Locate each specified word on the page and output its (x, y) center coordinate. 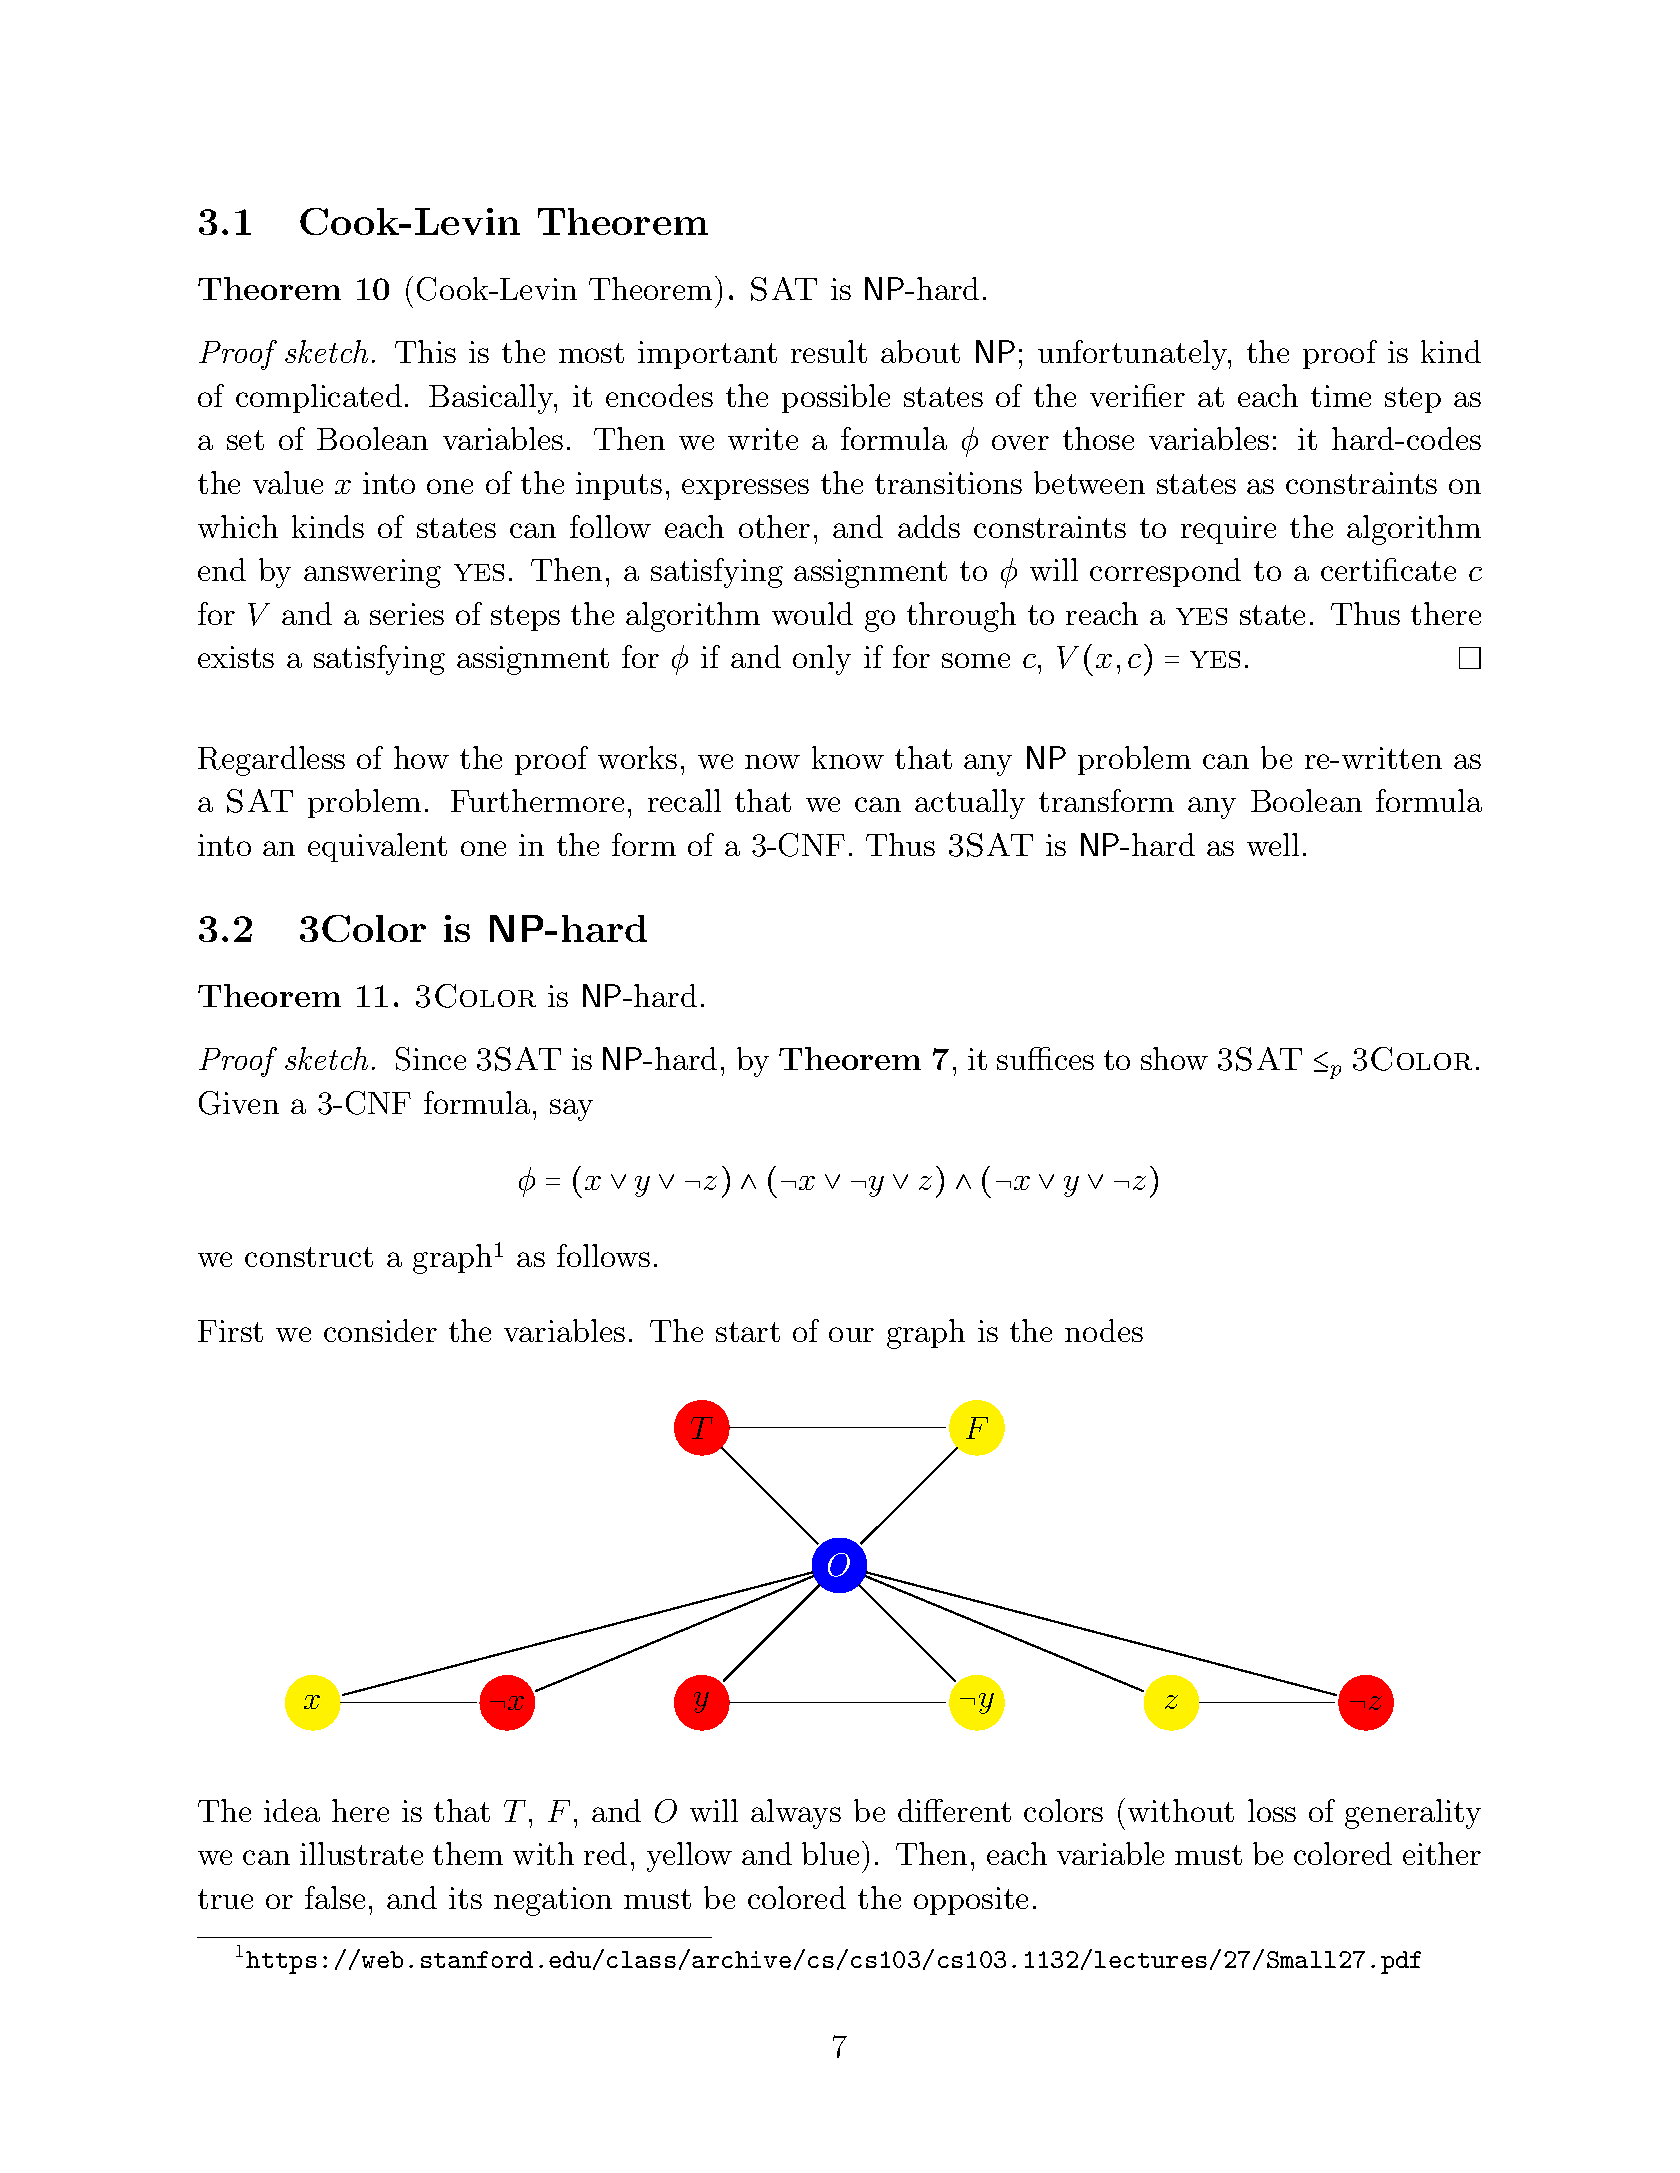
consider (380, 1330)
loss (1272, 1810)
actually (970, 804)
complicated (319, 398)
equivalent (377, 847)
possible (836, 398)
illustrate (361, 1853)
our (851, 1334)
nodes (1104, 1330)
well (1273, 844)
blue (830, 1853)
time (1341, 396)
